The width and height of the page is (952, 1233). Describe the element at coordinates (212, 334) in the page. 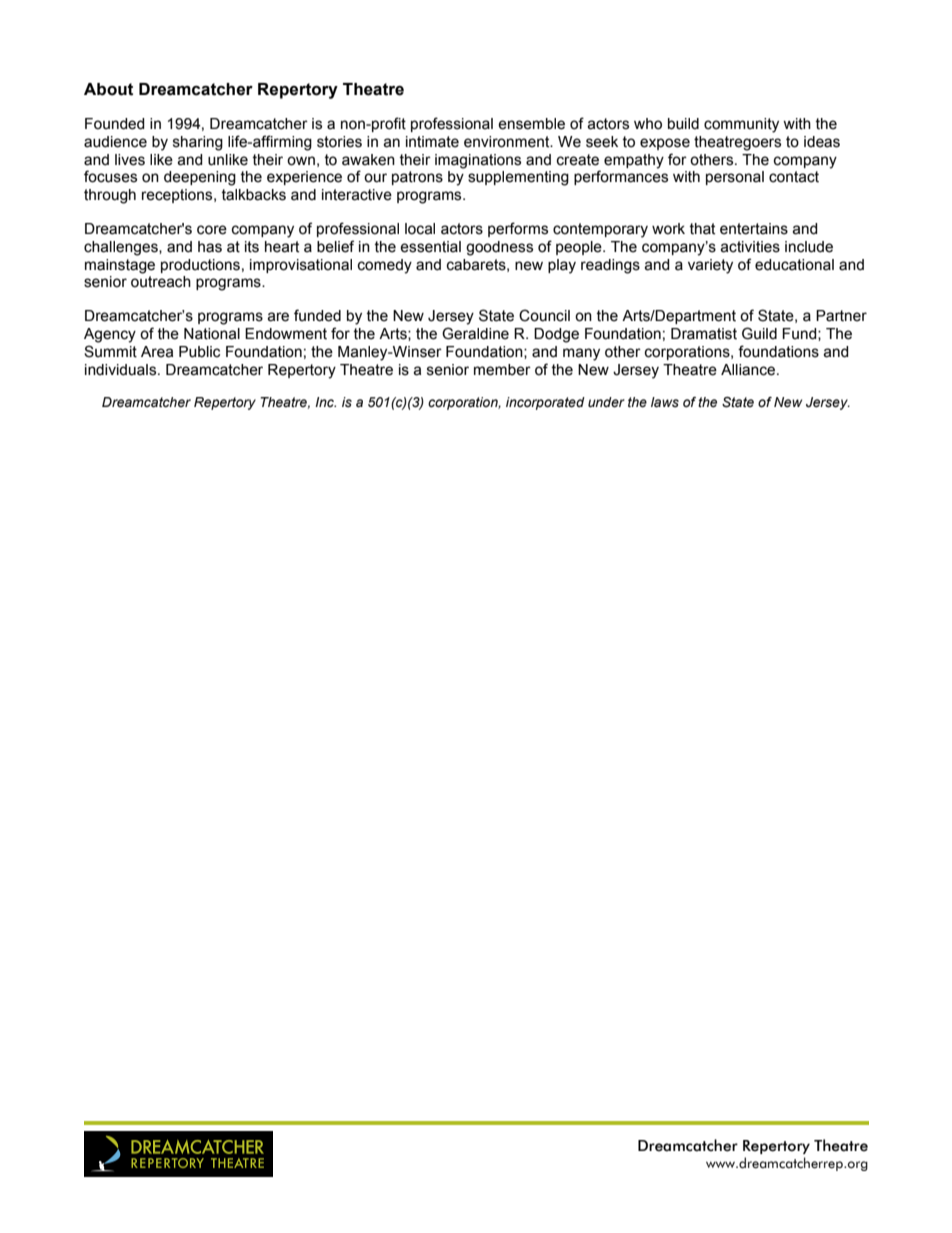

I see `National` at that location.
